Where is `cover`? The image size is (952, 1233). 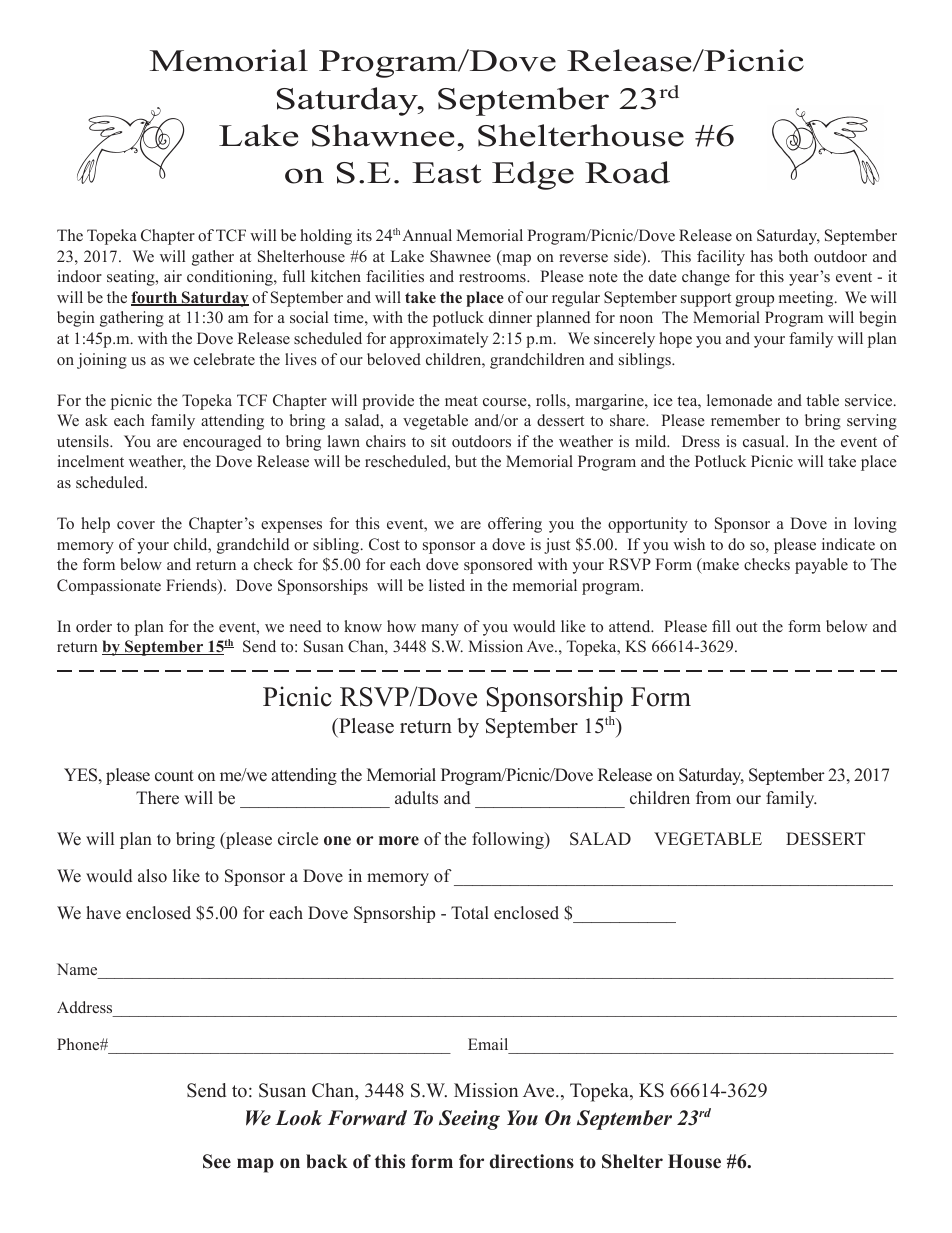 cover is located at coordinates (136, 525).
